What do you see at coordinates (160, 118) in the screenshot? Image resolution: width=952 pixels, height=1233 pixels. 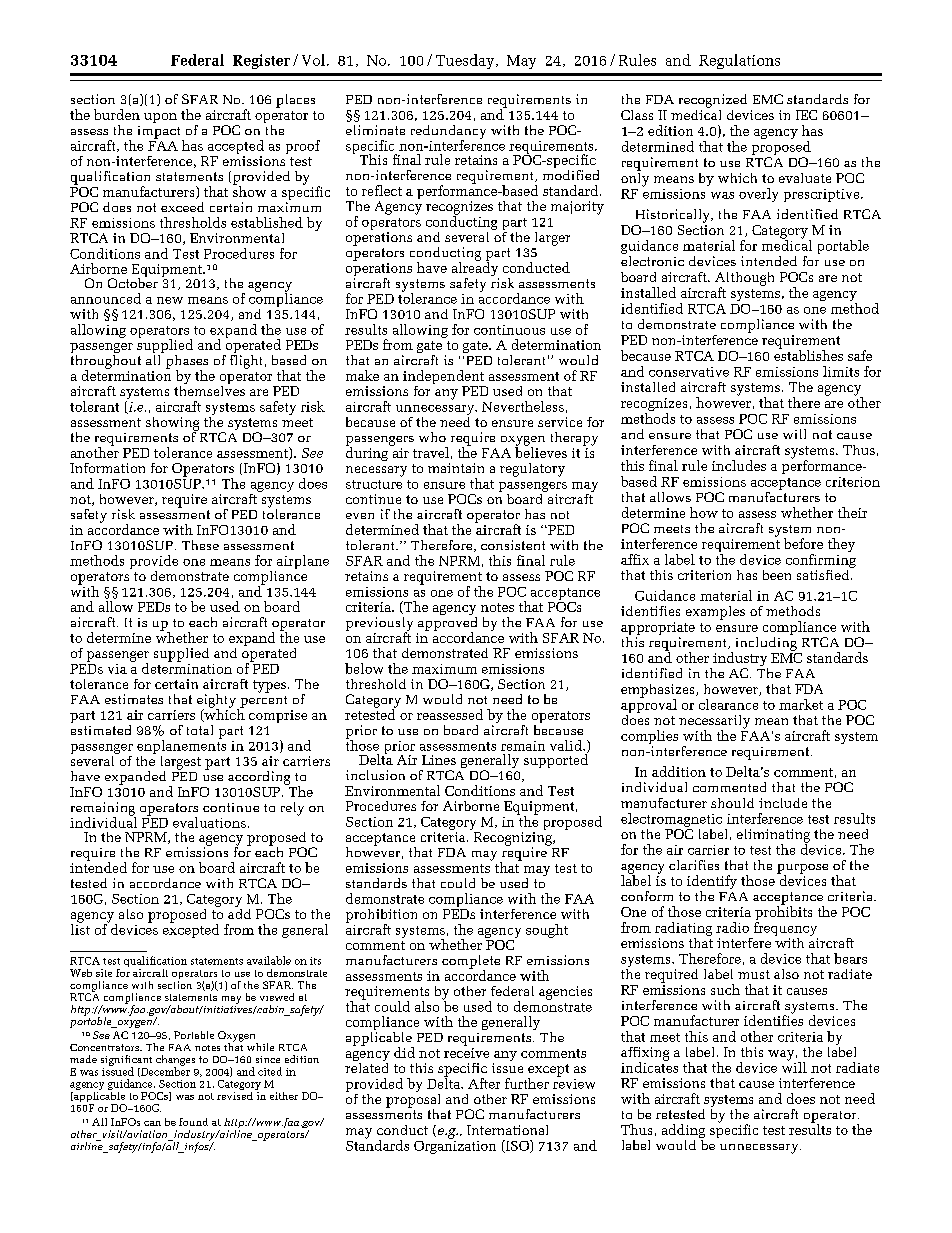 I see `upon` at bounding box center [160, 118].
